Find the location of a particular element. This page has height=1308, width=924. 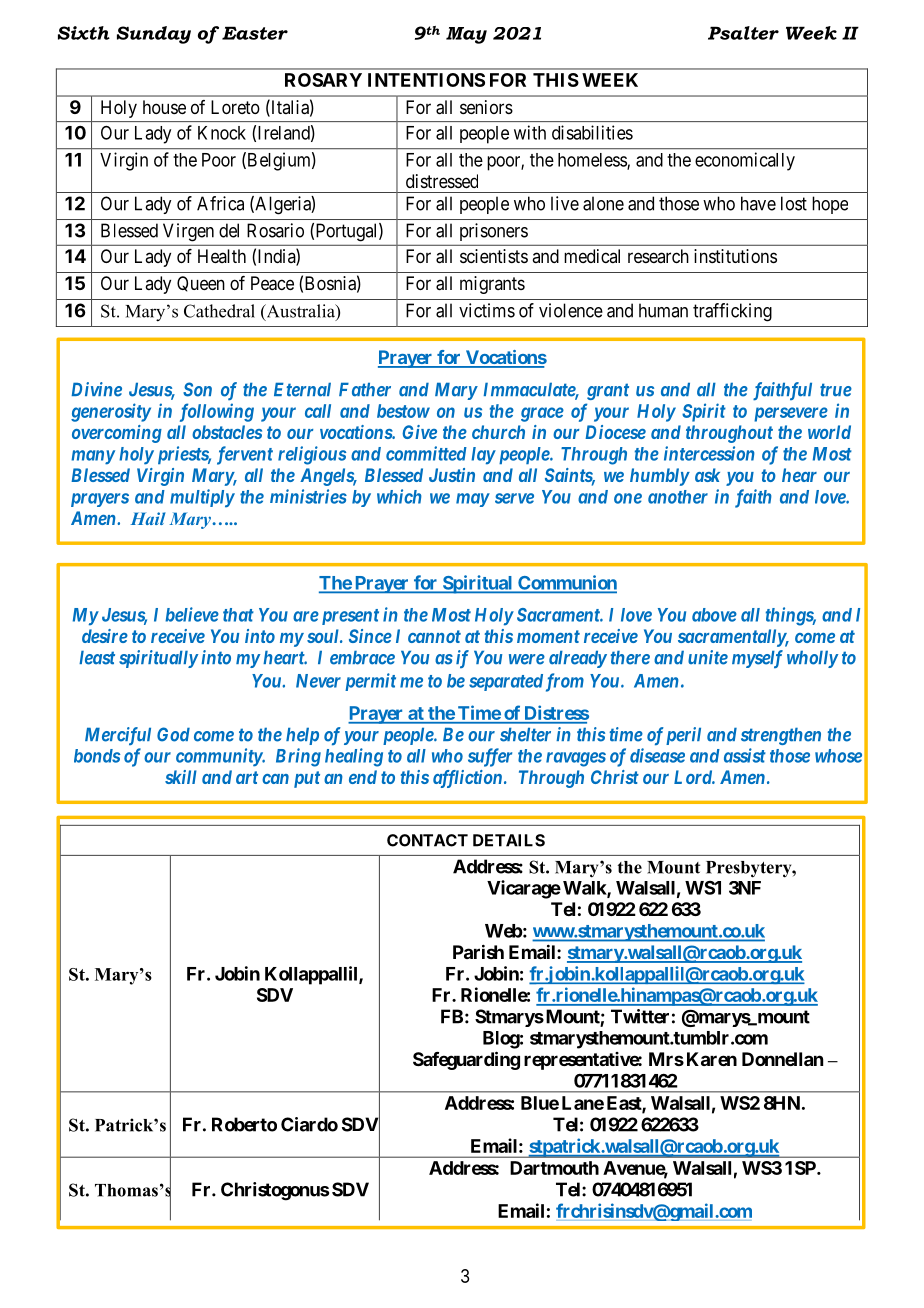

Queen is located at coordinates (201, 284).
